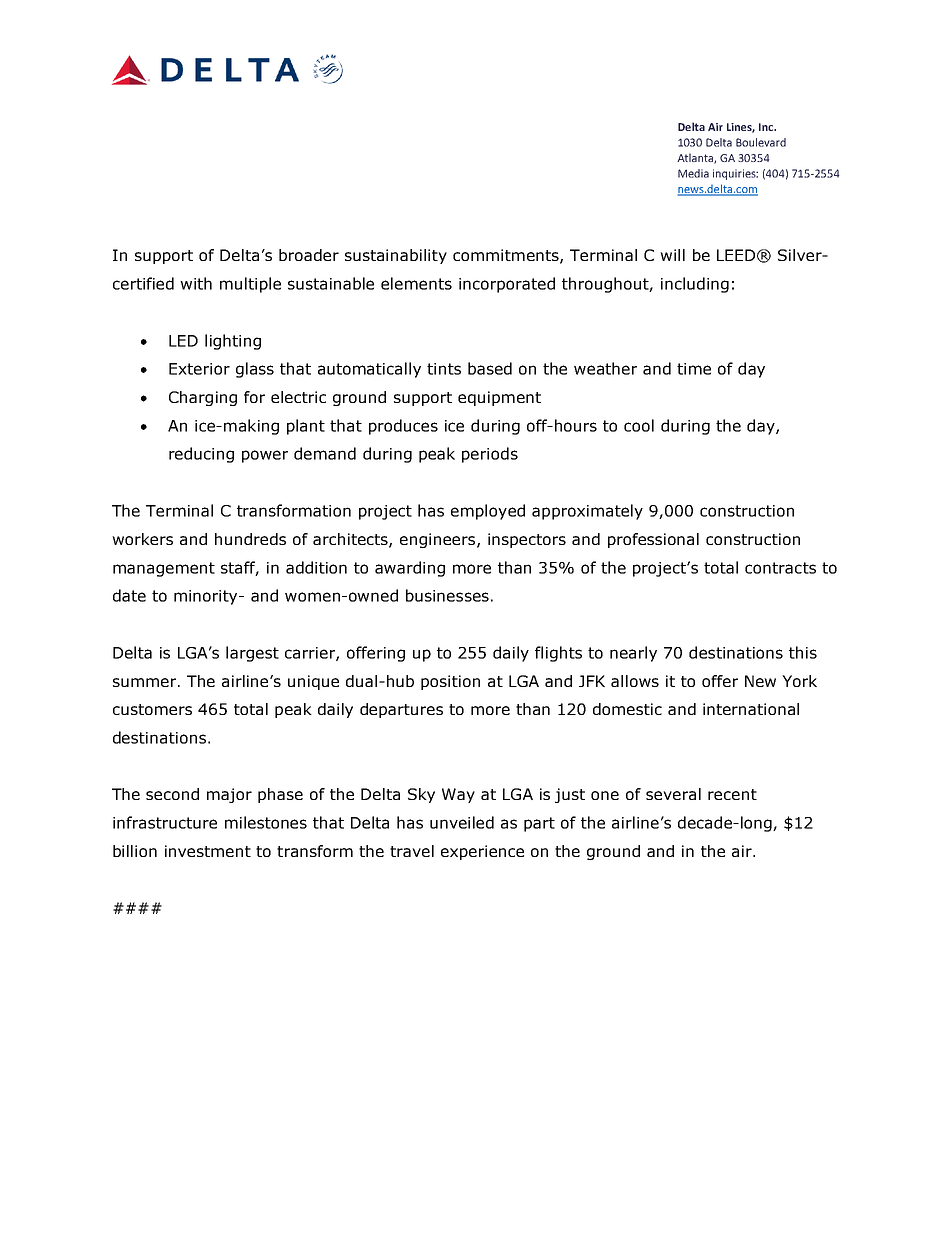 The height and width of the screenshot is (1233, 952). What do you see at coordinates (396, 256) in the screenshot?
I see `sustainability` at bounding box center [396, 256].
